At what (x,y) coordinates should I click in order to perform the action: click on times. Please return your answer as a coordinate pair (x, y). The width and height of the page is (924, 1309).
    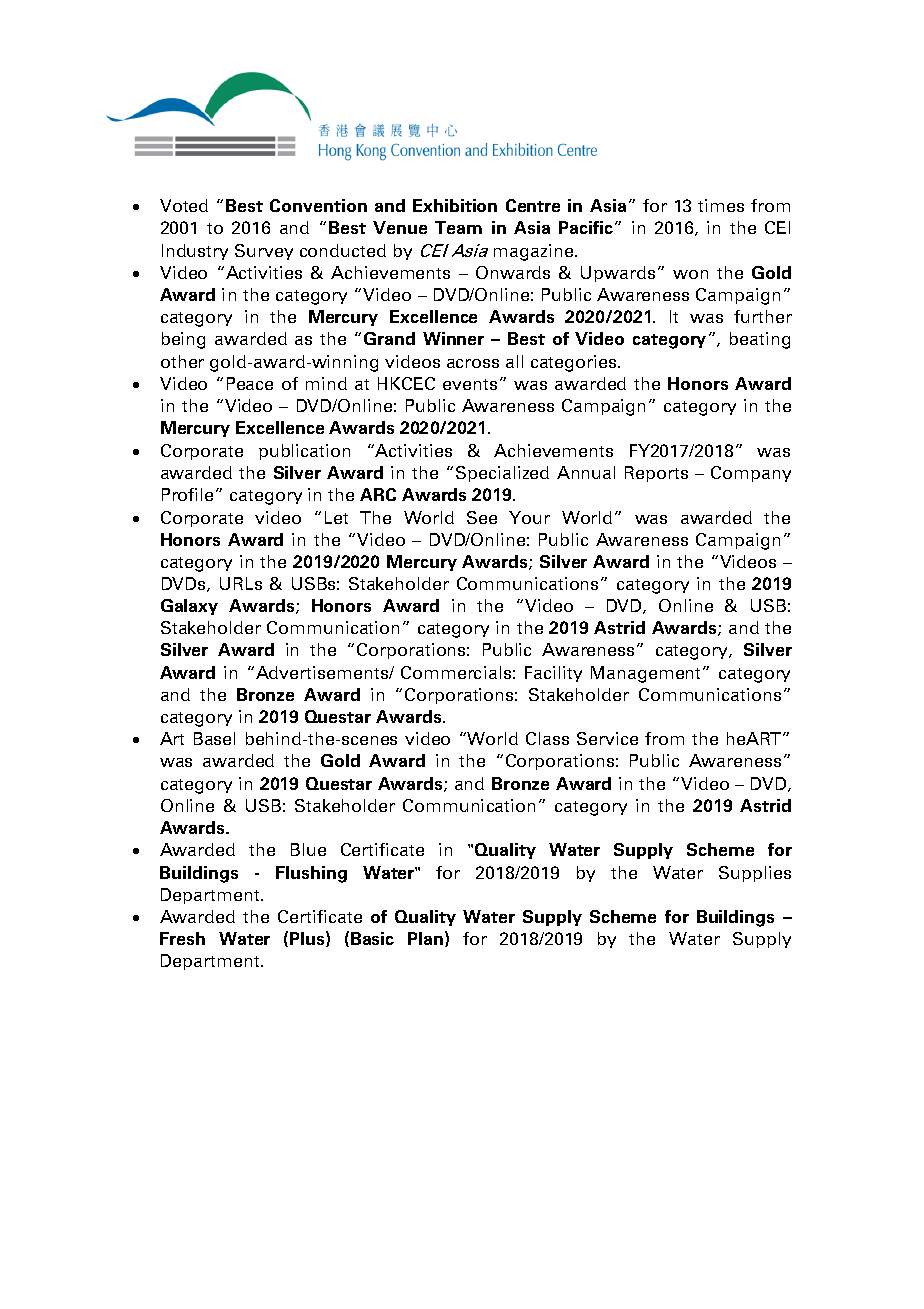
    Looking at the image, I should click on (721, 205).
